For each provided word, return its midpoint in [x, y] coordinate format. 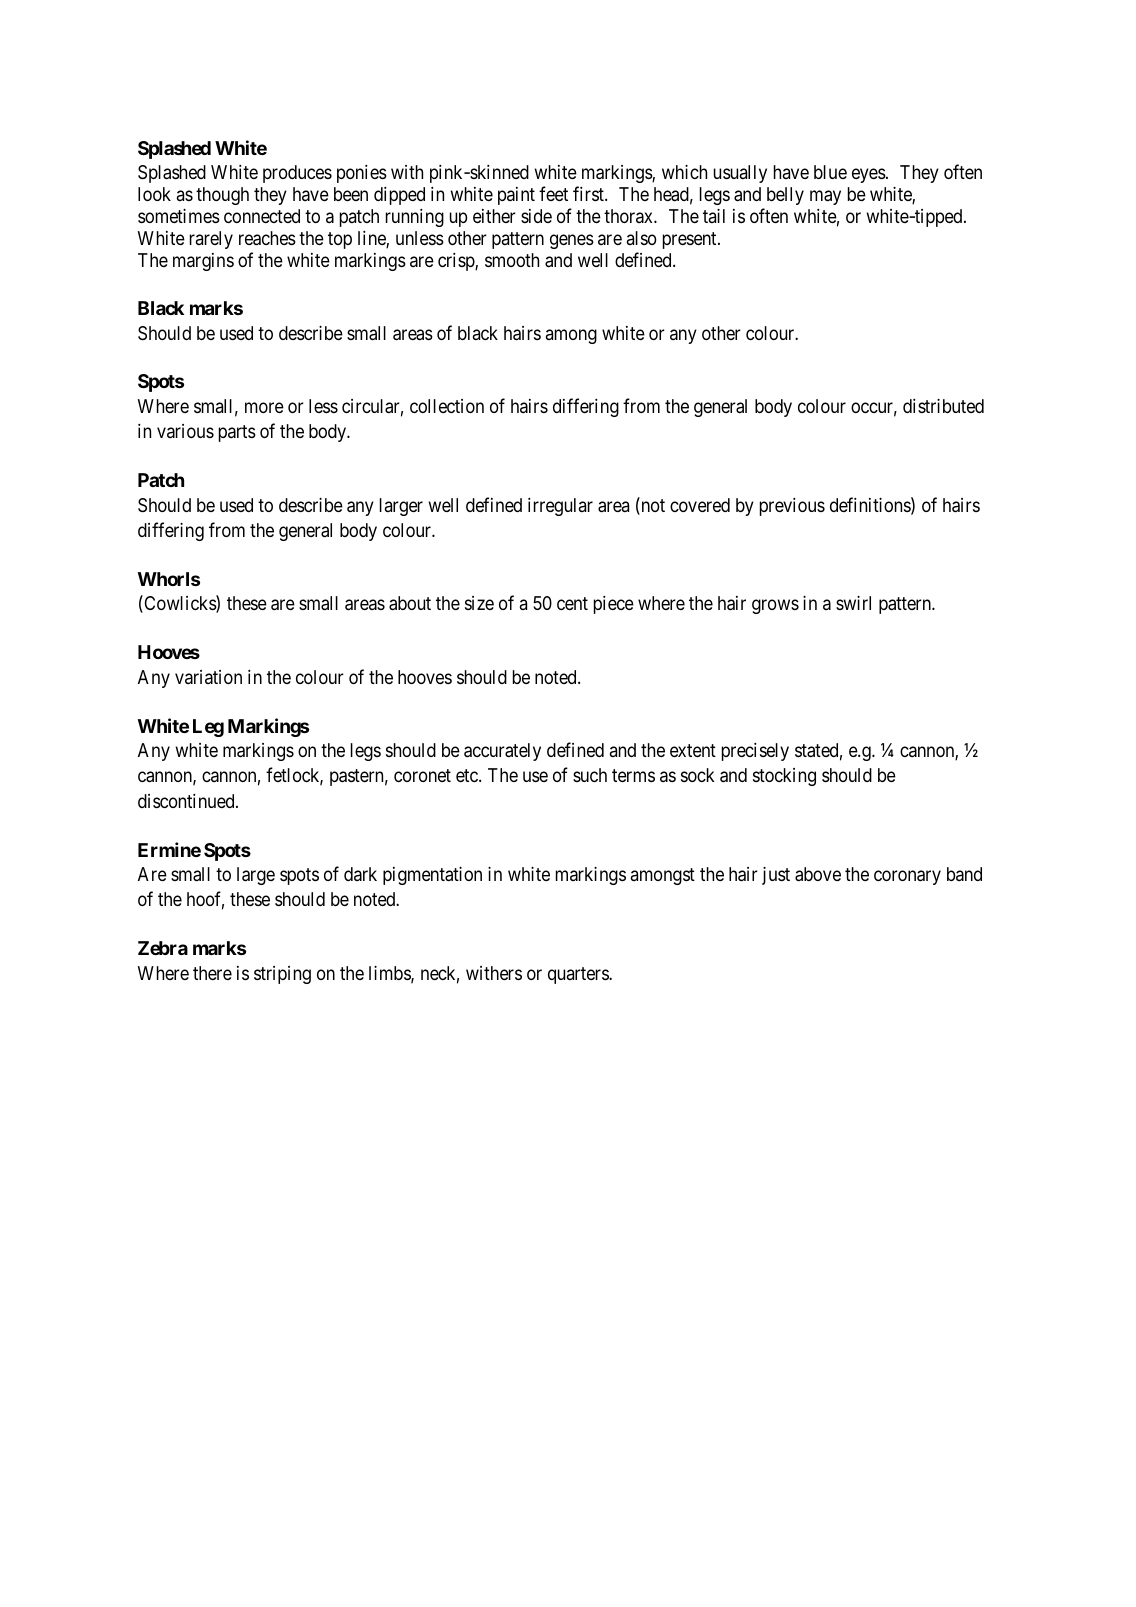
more [264, 407]
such [590, 775]
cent [572, 603]
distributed [943, 406]
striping [282, 975]
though [222, 196]
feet [553, 193]
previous [792, 507]
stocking [784, 777]
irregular [560, 507]
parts [237, 433]
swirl [853, 603]
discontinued [187, 801]
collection [447, 406]
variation [208, 677]
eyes [869, 176]
